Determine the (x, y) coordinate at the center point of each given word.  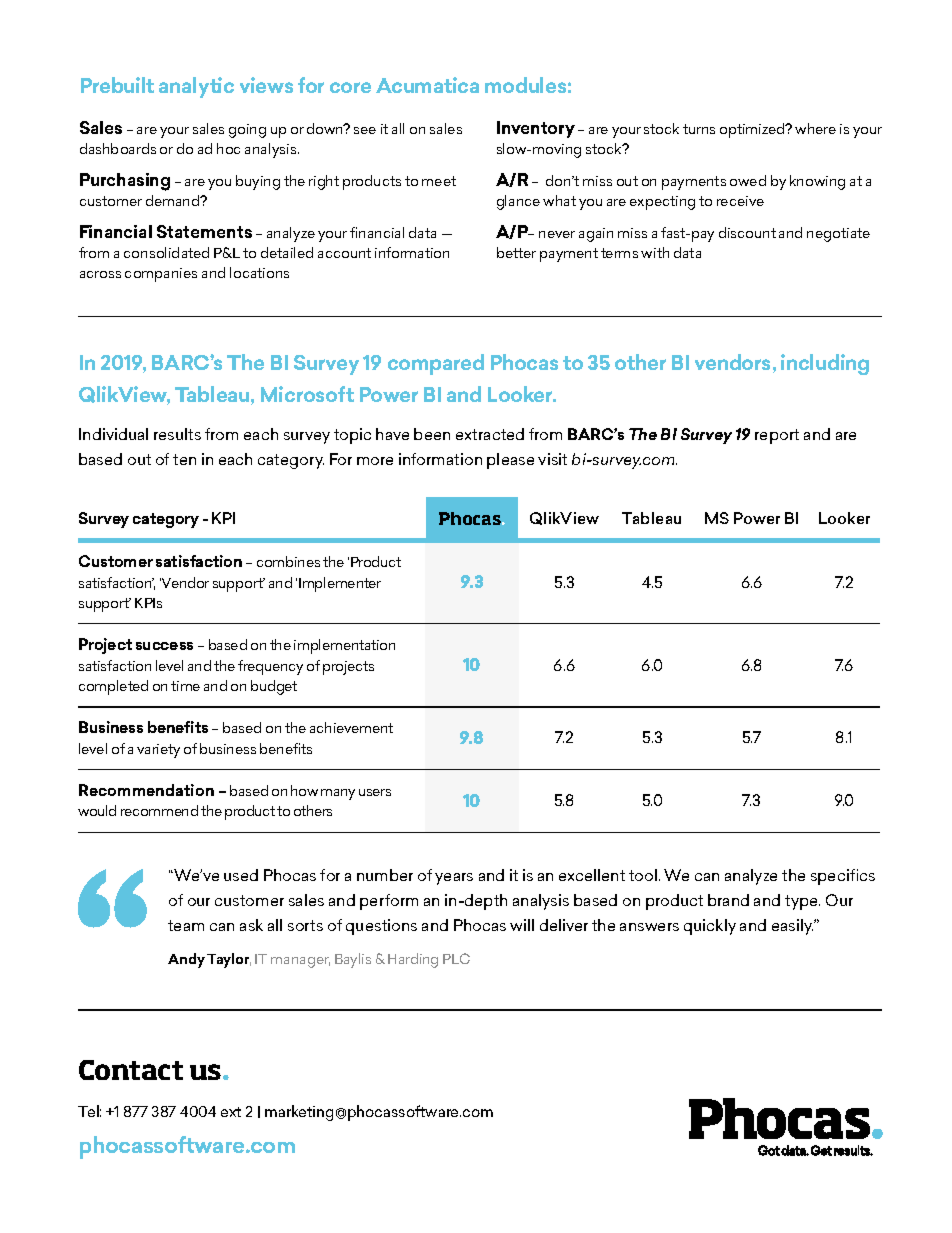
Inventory (536, 129)
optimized (753, 130)
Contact (131, 1070)
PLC (456, 958)
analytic (196, 87)
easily (793, 927)
